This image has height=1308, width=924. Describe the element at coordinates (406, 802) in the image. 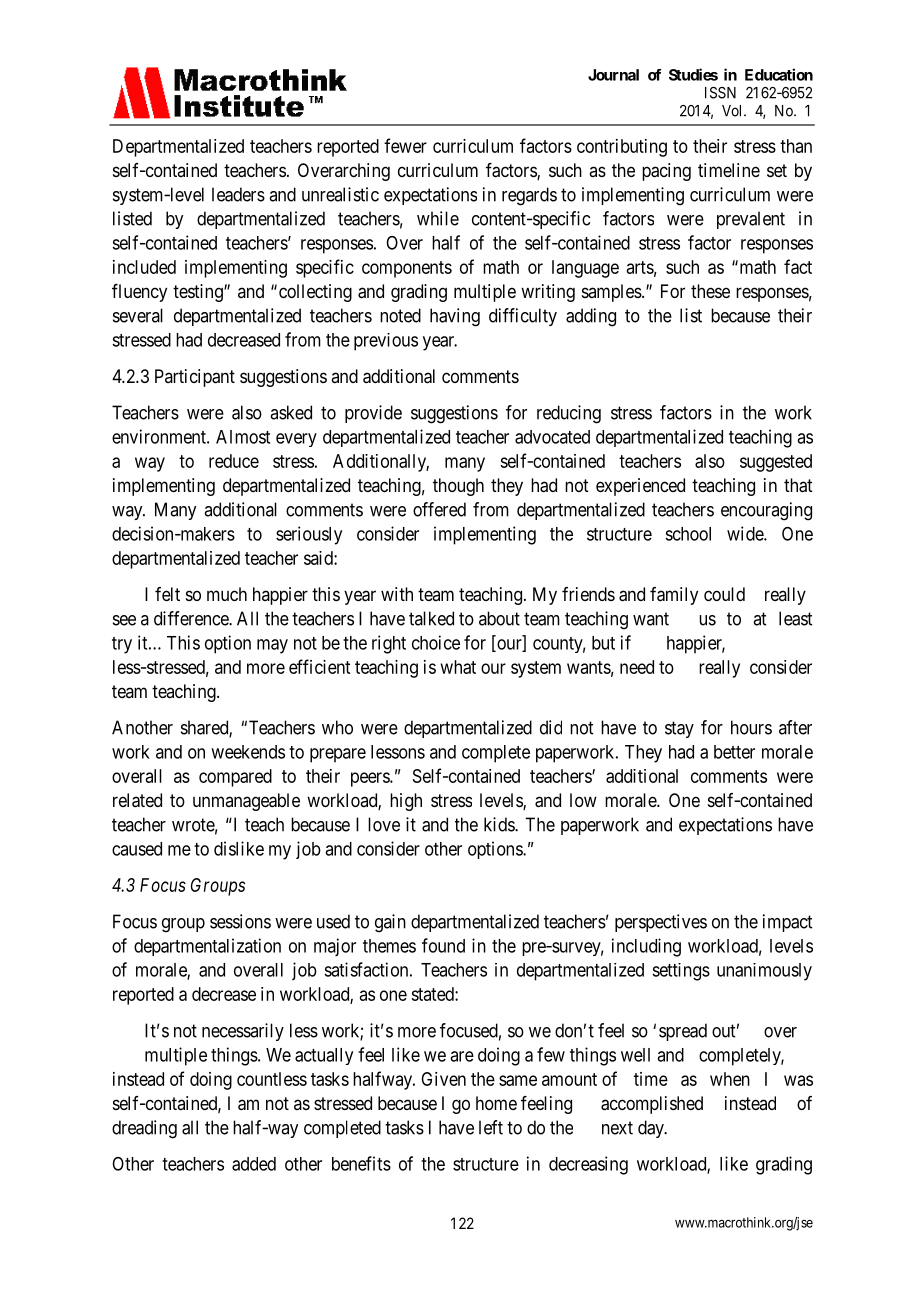

I see `high` at that location.
